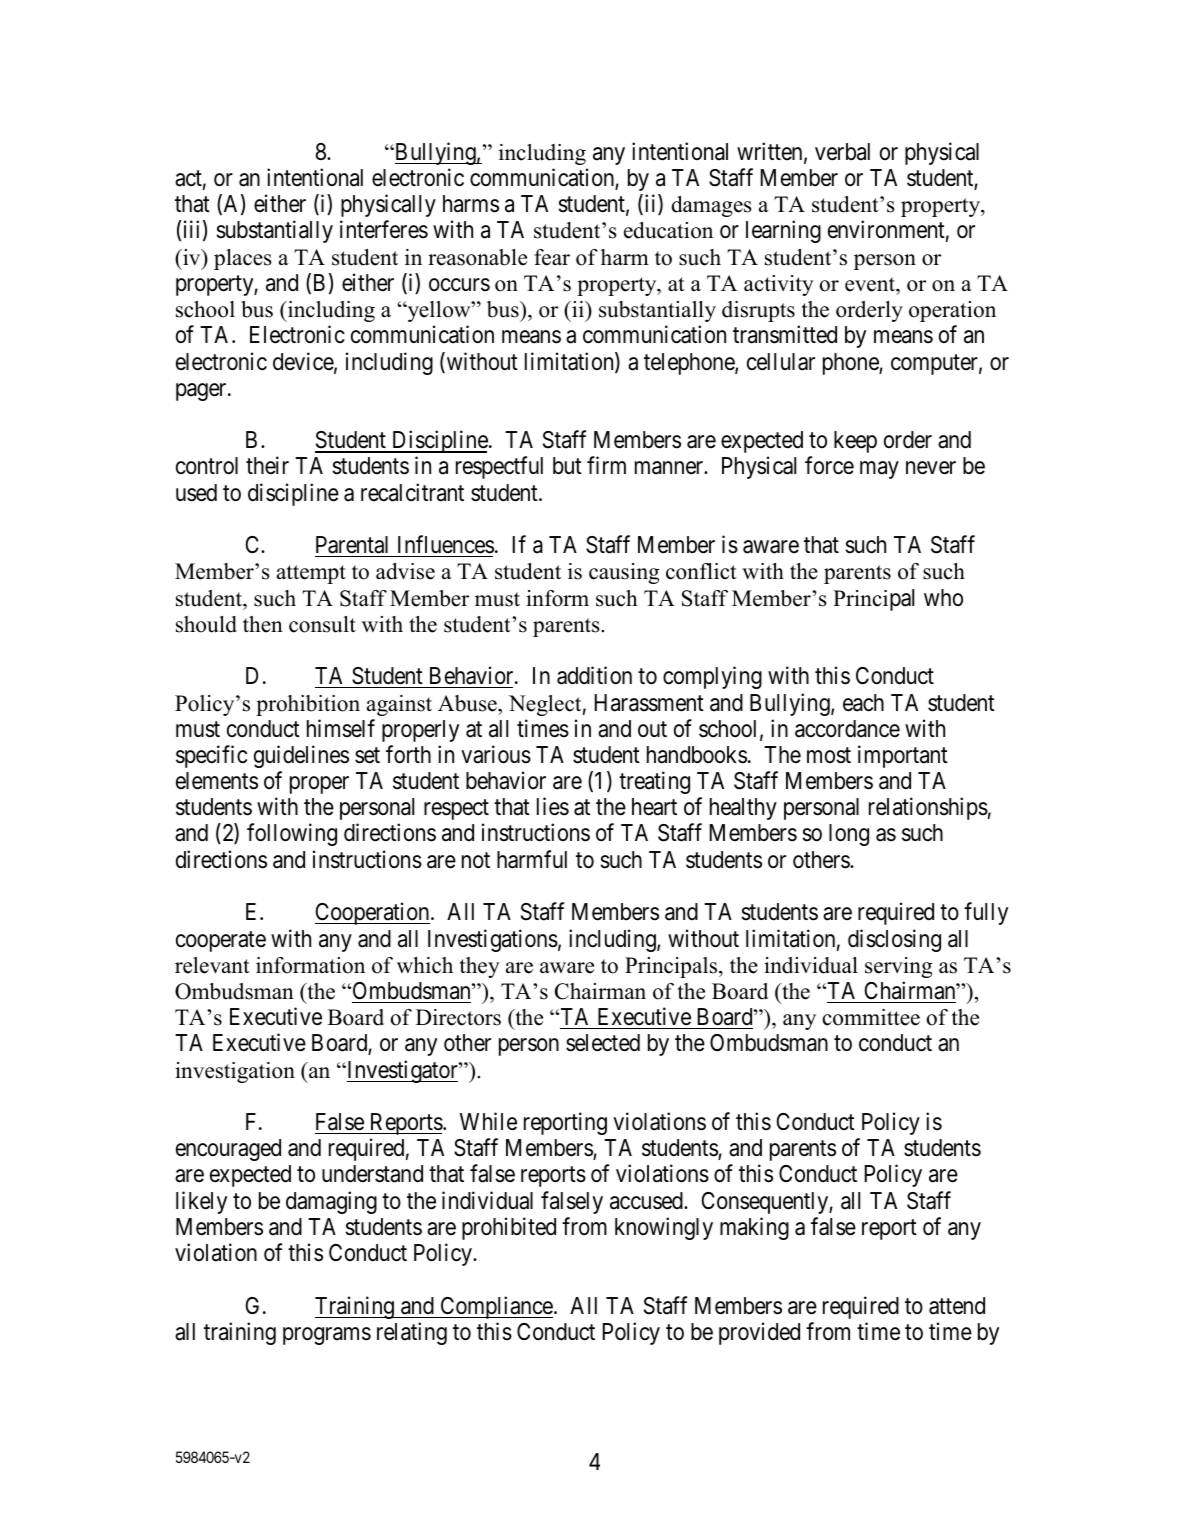 The image size is (1188, 1537). What do you see at coordinates (668, 230) in the page?
I see `education` at bounding box center [668, 230].
